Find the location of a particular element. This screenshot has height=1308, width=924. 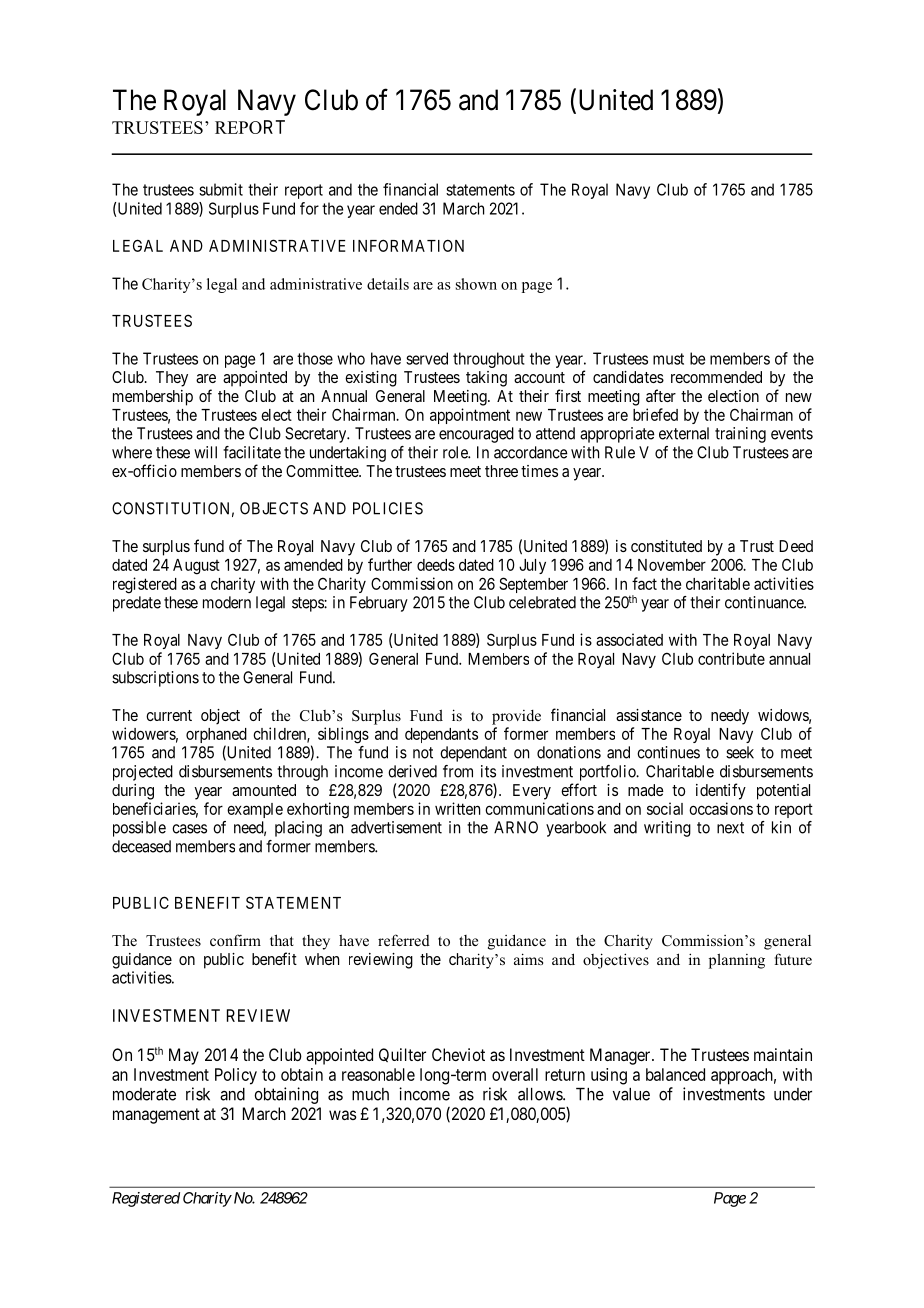

cases is located at coordinates (189, 829).
